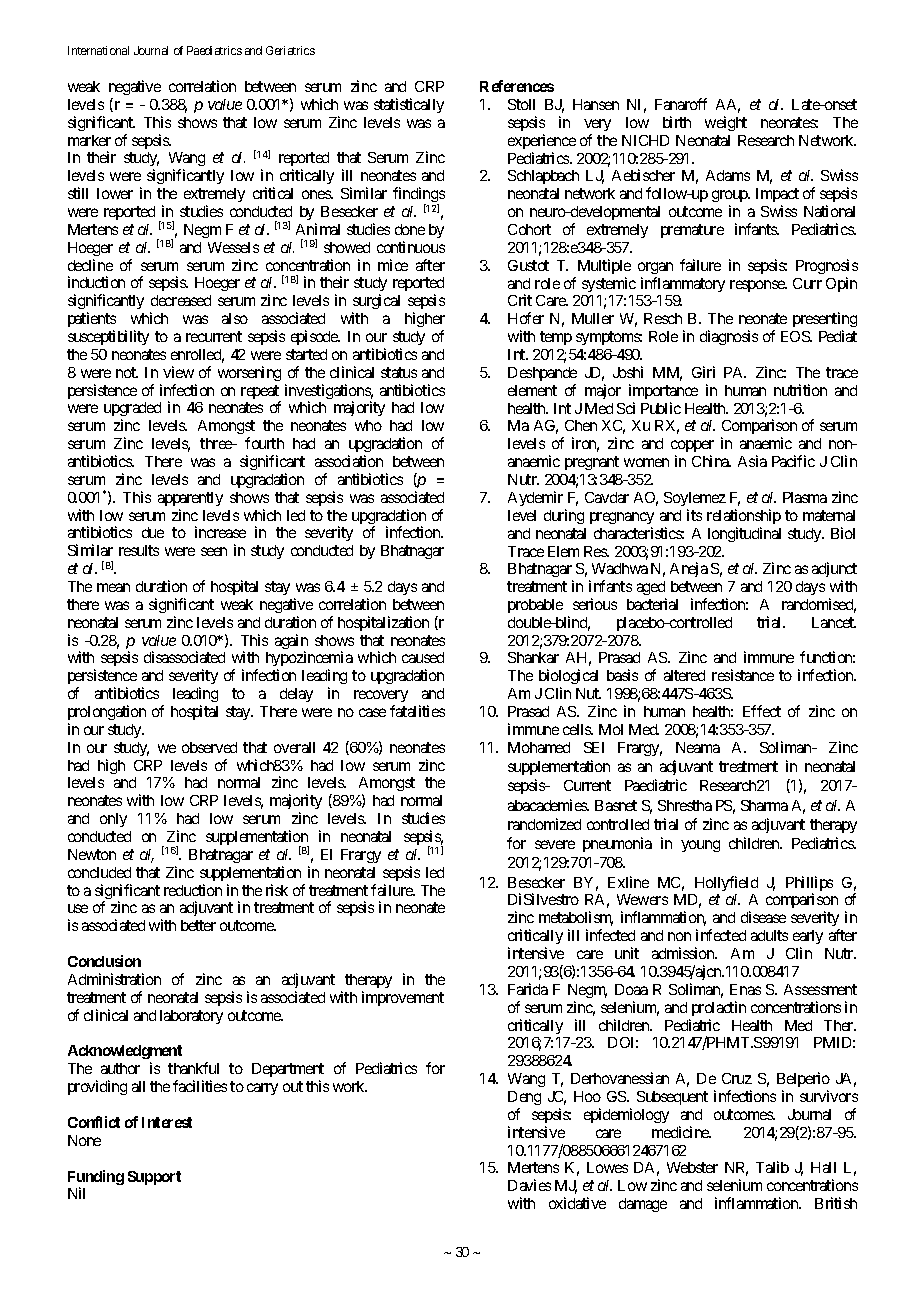 The height and width of the image is (1307, 924). What do you see at coordinates (113, 820) in the image?
I see `only` at bounding box center [113, 820].
